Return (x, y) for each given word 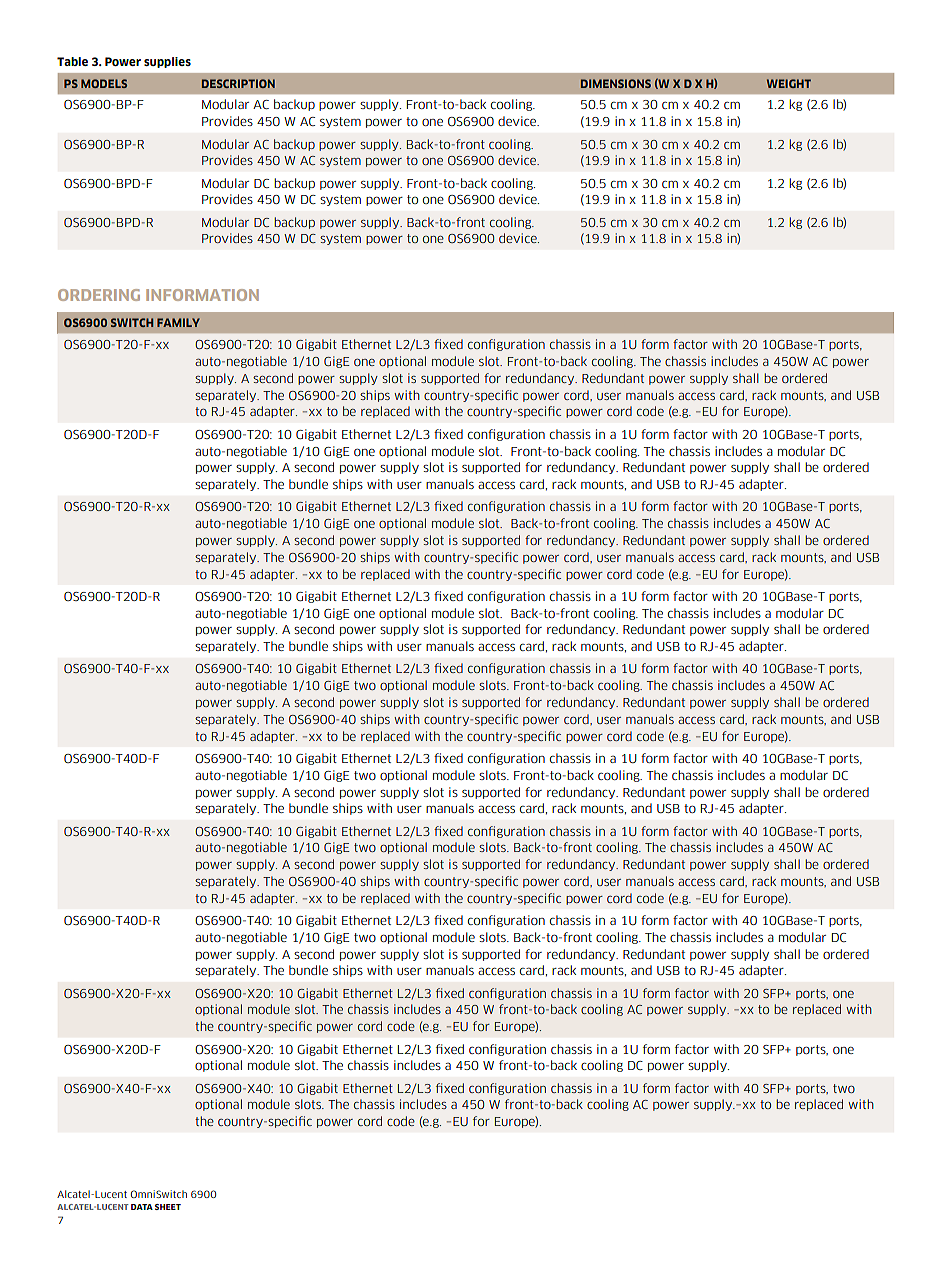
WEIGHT (789, 83)
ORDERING (99, 295)
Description (238, 83)
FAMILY (178, 322)
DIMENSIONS (616, 83)
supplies (167, 62)
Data (142, 1207)
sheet (168, 1207)
